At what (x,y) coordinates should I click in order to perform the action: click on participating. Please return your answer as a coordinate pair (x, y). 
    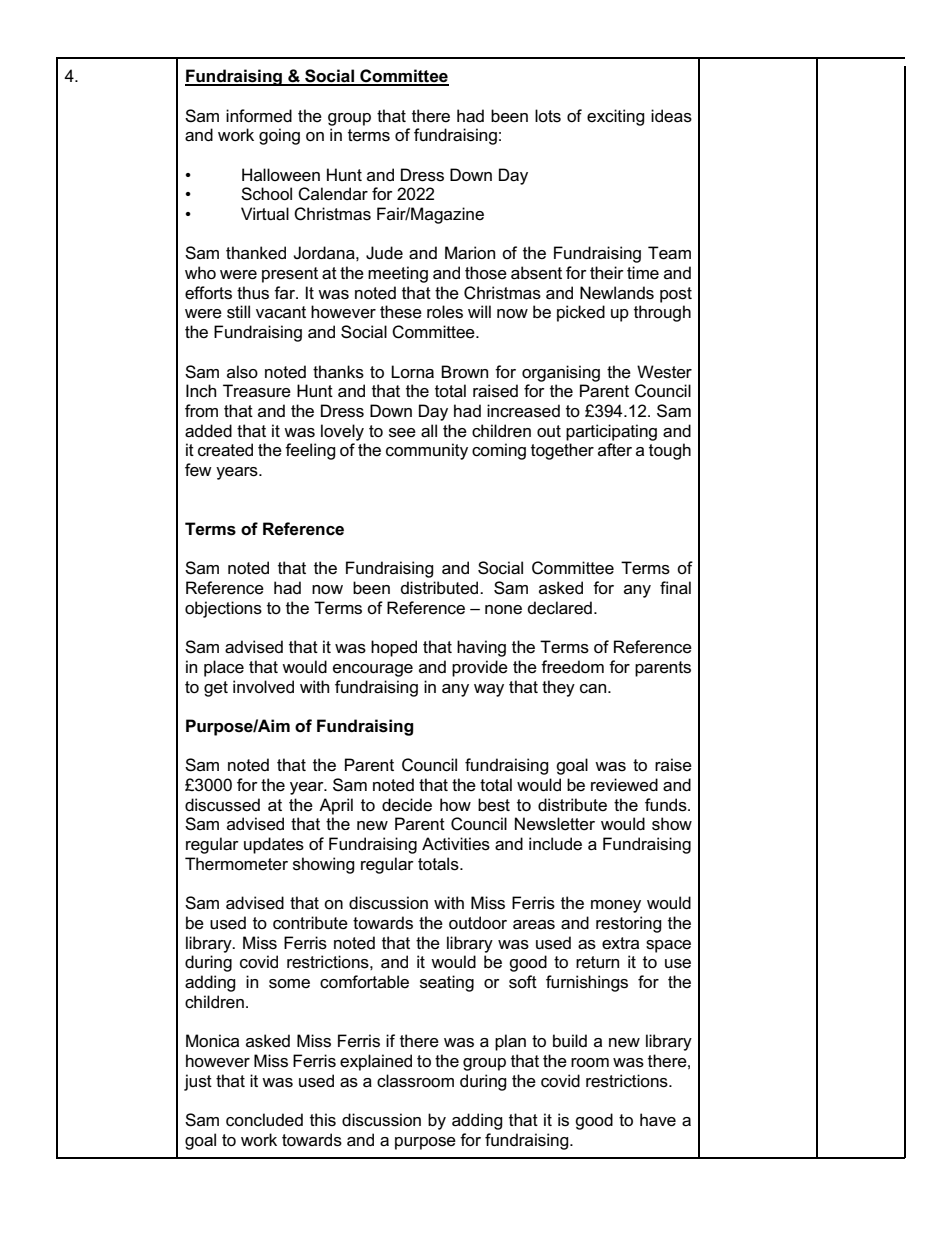
    Looking at the image, I should click on (611, 432).
